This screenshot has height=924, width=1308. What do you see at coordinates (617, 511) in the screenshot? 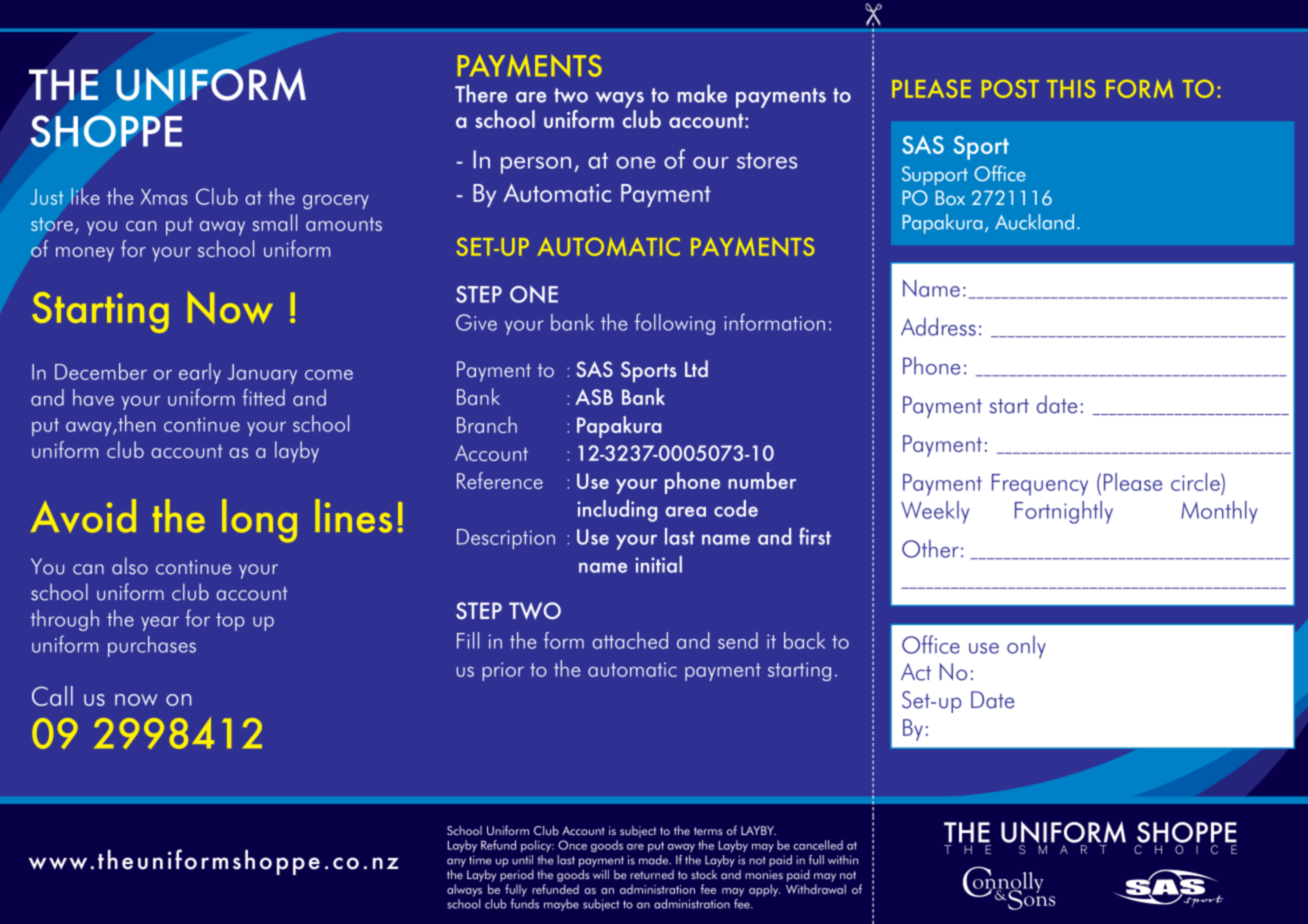
I see `including` at bounding box center [617, 511].
